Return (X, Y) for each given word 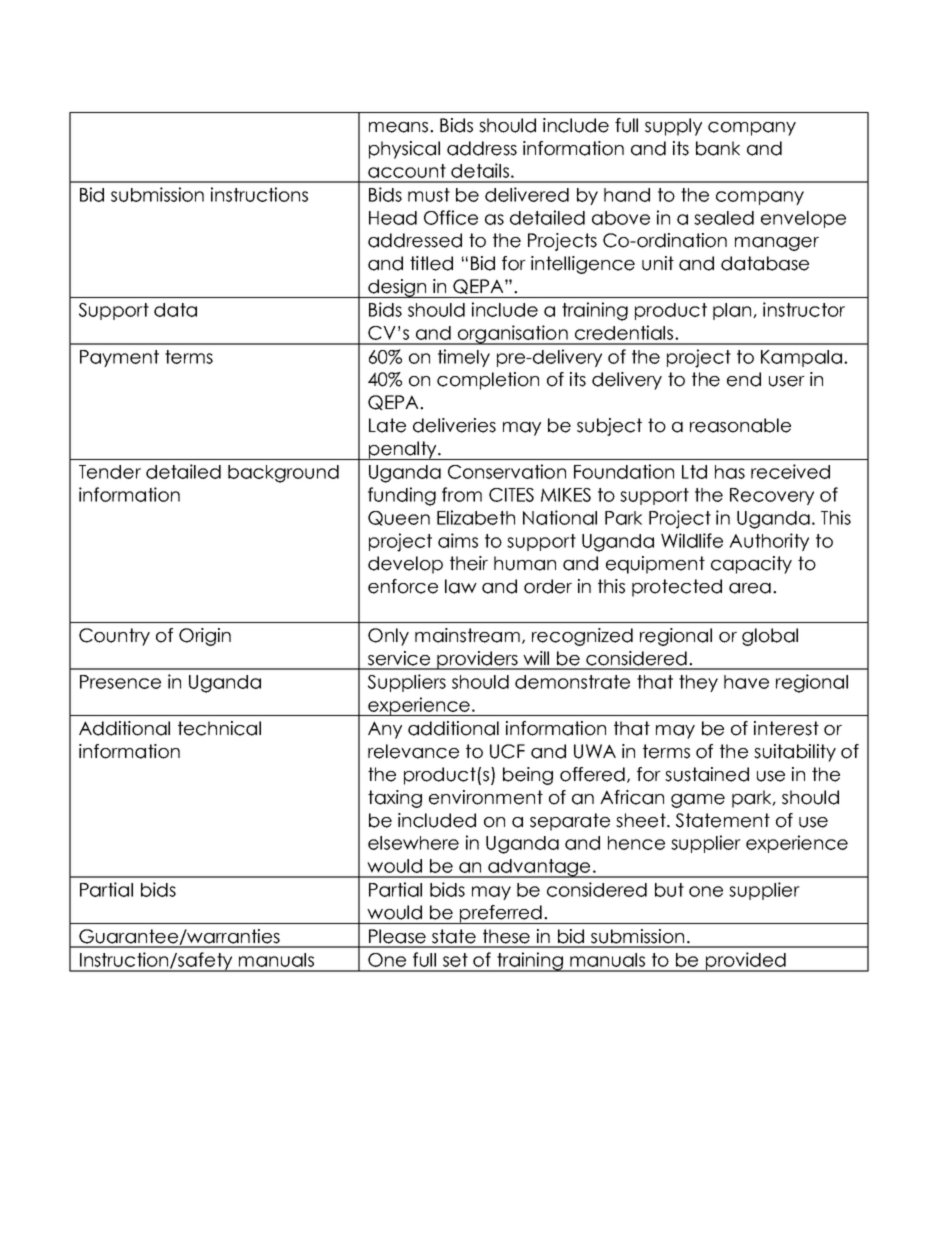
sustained (707, 774)
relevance (413, 751)
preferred (501, 914)
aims (458, 540)
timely (464, 358)
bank (718, 148)
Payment (119, 358)
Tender (110, 472)
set (455, 960)
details (480, 170)
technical (219, 728)
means (398, 127)
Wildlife (692, 540)
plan (733, 311)
